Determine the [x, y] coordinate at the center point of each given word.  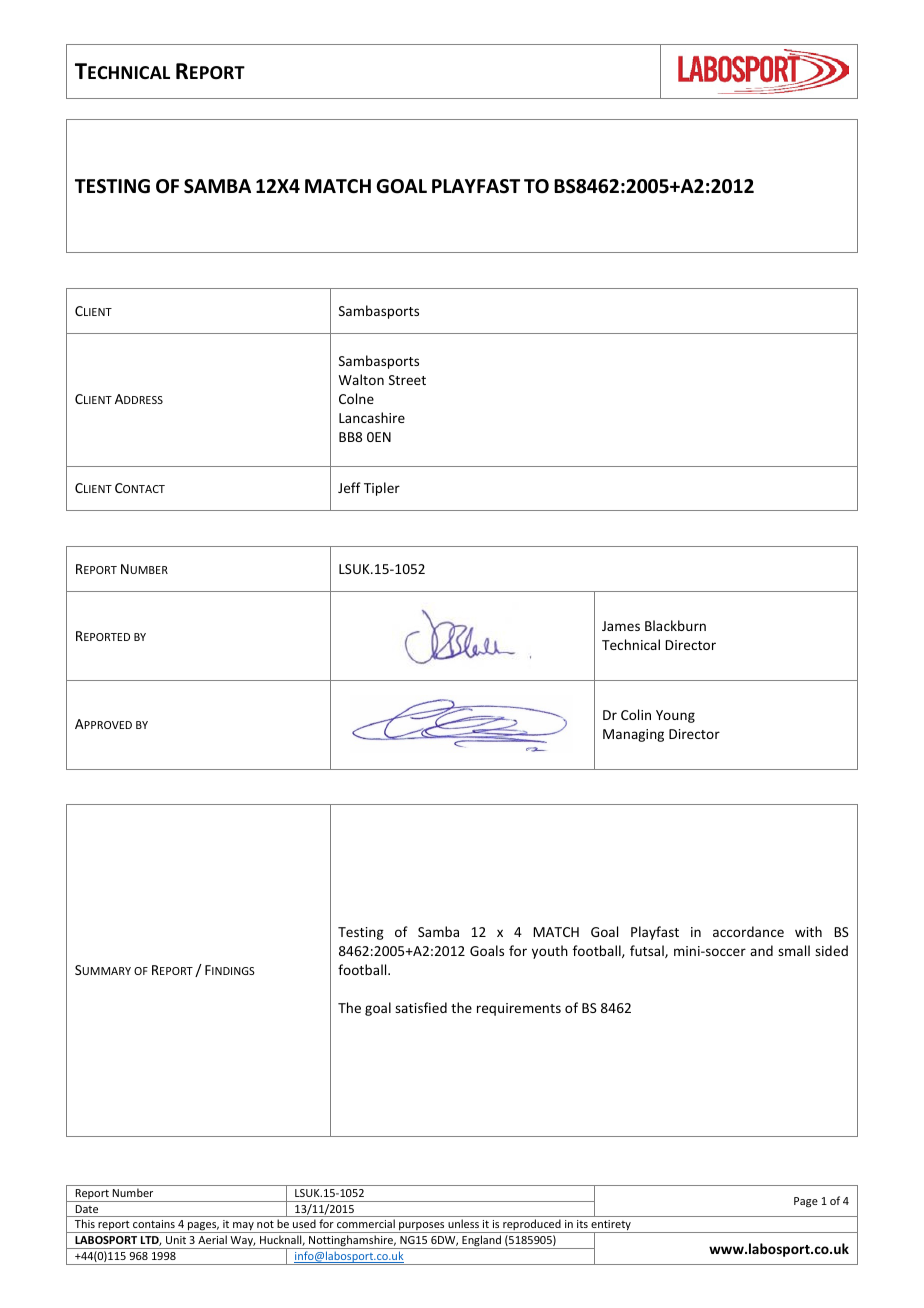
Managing [633, 735]
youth [550, 952]
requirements [519, 1009]
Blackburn [675, 625]
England [482, 1242]
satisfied [421, 1007]
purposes [422, 1227]
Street [407, 380]
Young [675, 716]
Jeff [349, 487]
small [794, 950]
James [621, 626]
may [243, 1227]
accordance [748, 931]
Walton [361, 379]
